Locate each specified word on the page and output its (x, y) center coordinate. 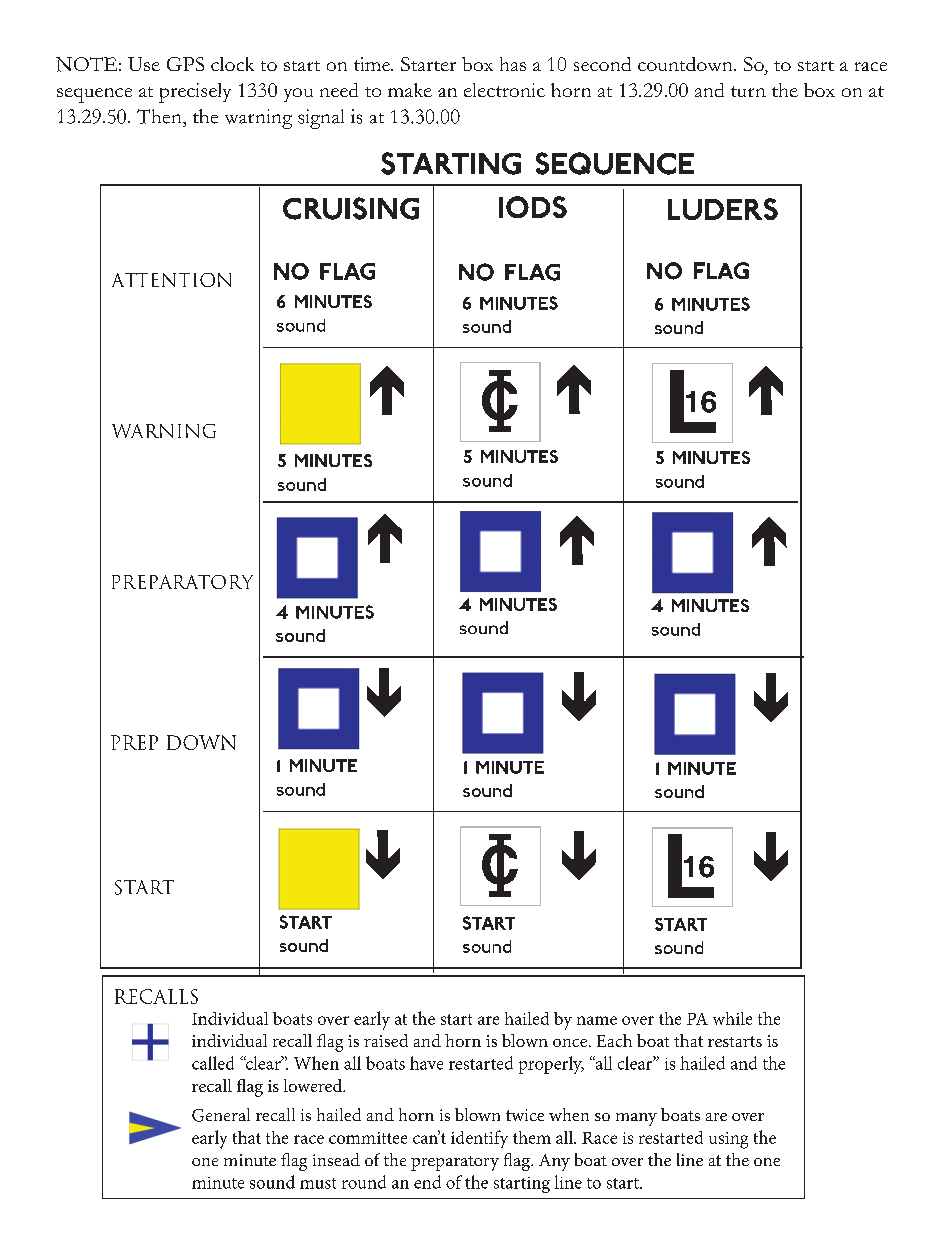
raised (386, 1040)
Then (160, 116)
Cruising (351, 208)
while (732, 1018)
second (602, 64)
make (410, 90)
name (597, 1020)
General (221, 1115)
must (318, 1183)
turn (748, 91)
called (213, 1063)
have (426, 1063)
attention (171, 280)
